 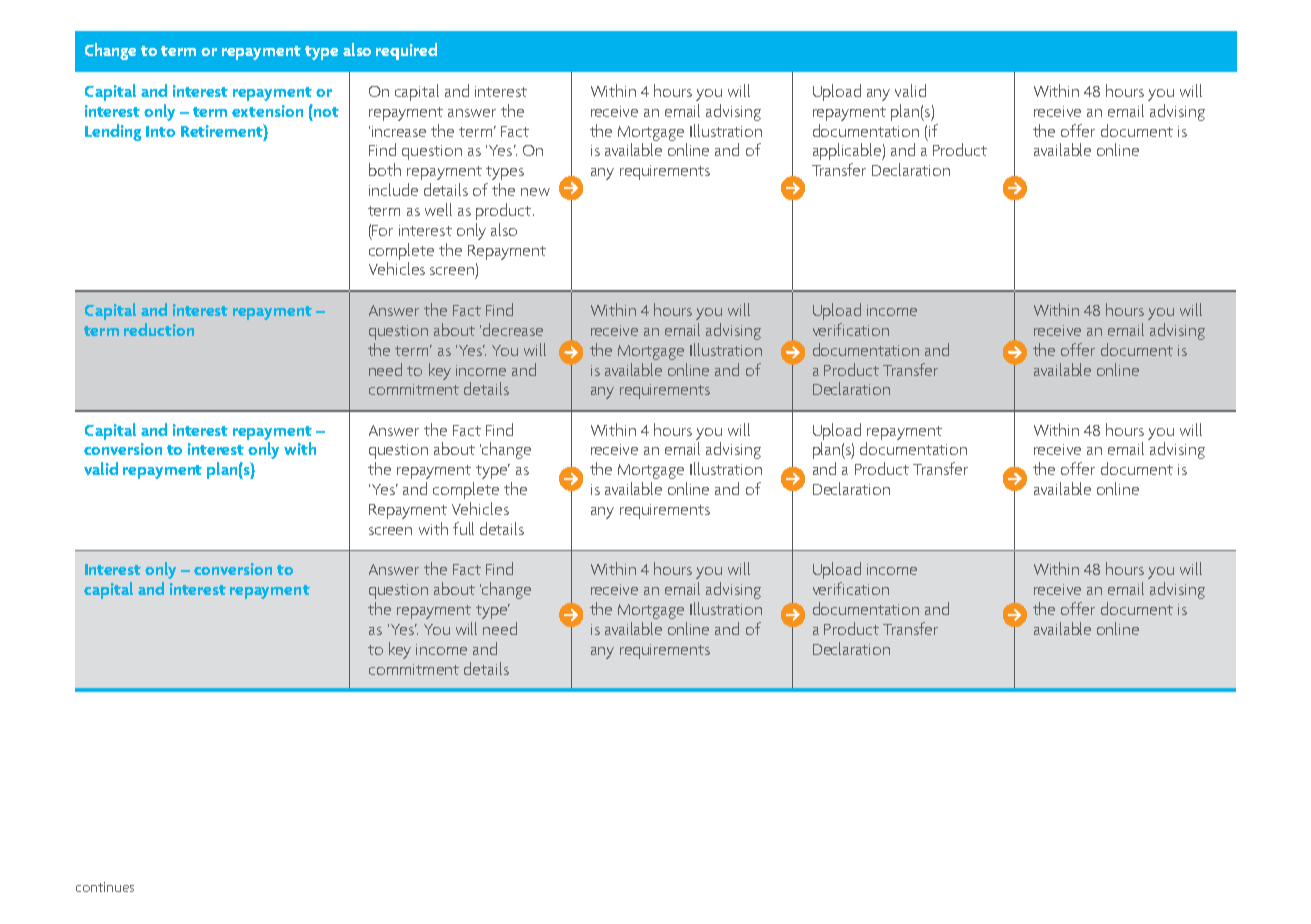 What do you see at coordinates (325, 111) in the screenshot?
I see `not` at bounding box center [325, 111].
